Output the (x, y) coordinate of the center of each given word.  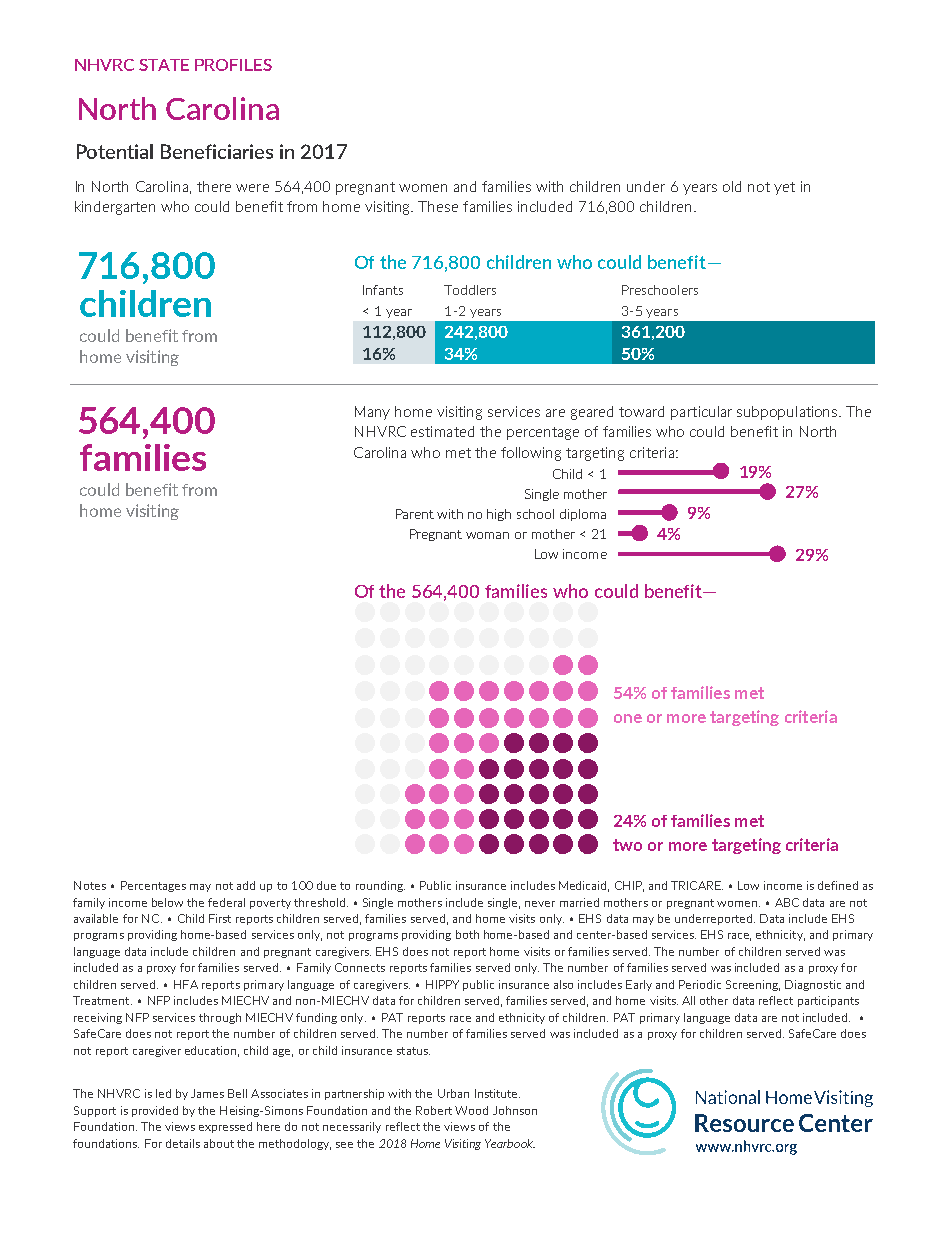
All (688, 1000)
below (167, 902)
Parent (415, 514)
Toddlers (470, 290)
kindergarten (115, 208)
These (438, 206)
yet (784, 188)
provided (155, 1111)
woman (487, 535)
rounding (380, 886)
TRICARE (697, 885)
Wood (471, 1110)
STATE (164, 65)
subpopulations (788, 413)
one (628, 718)
